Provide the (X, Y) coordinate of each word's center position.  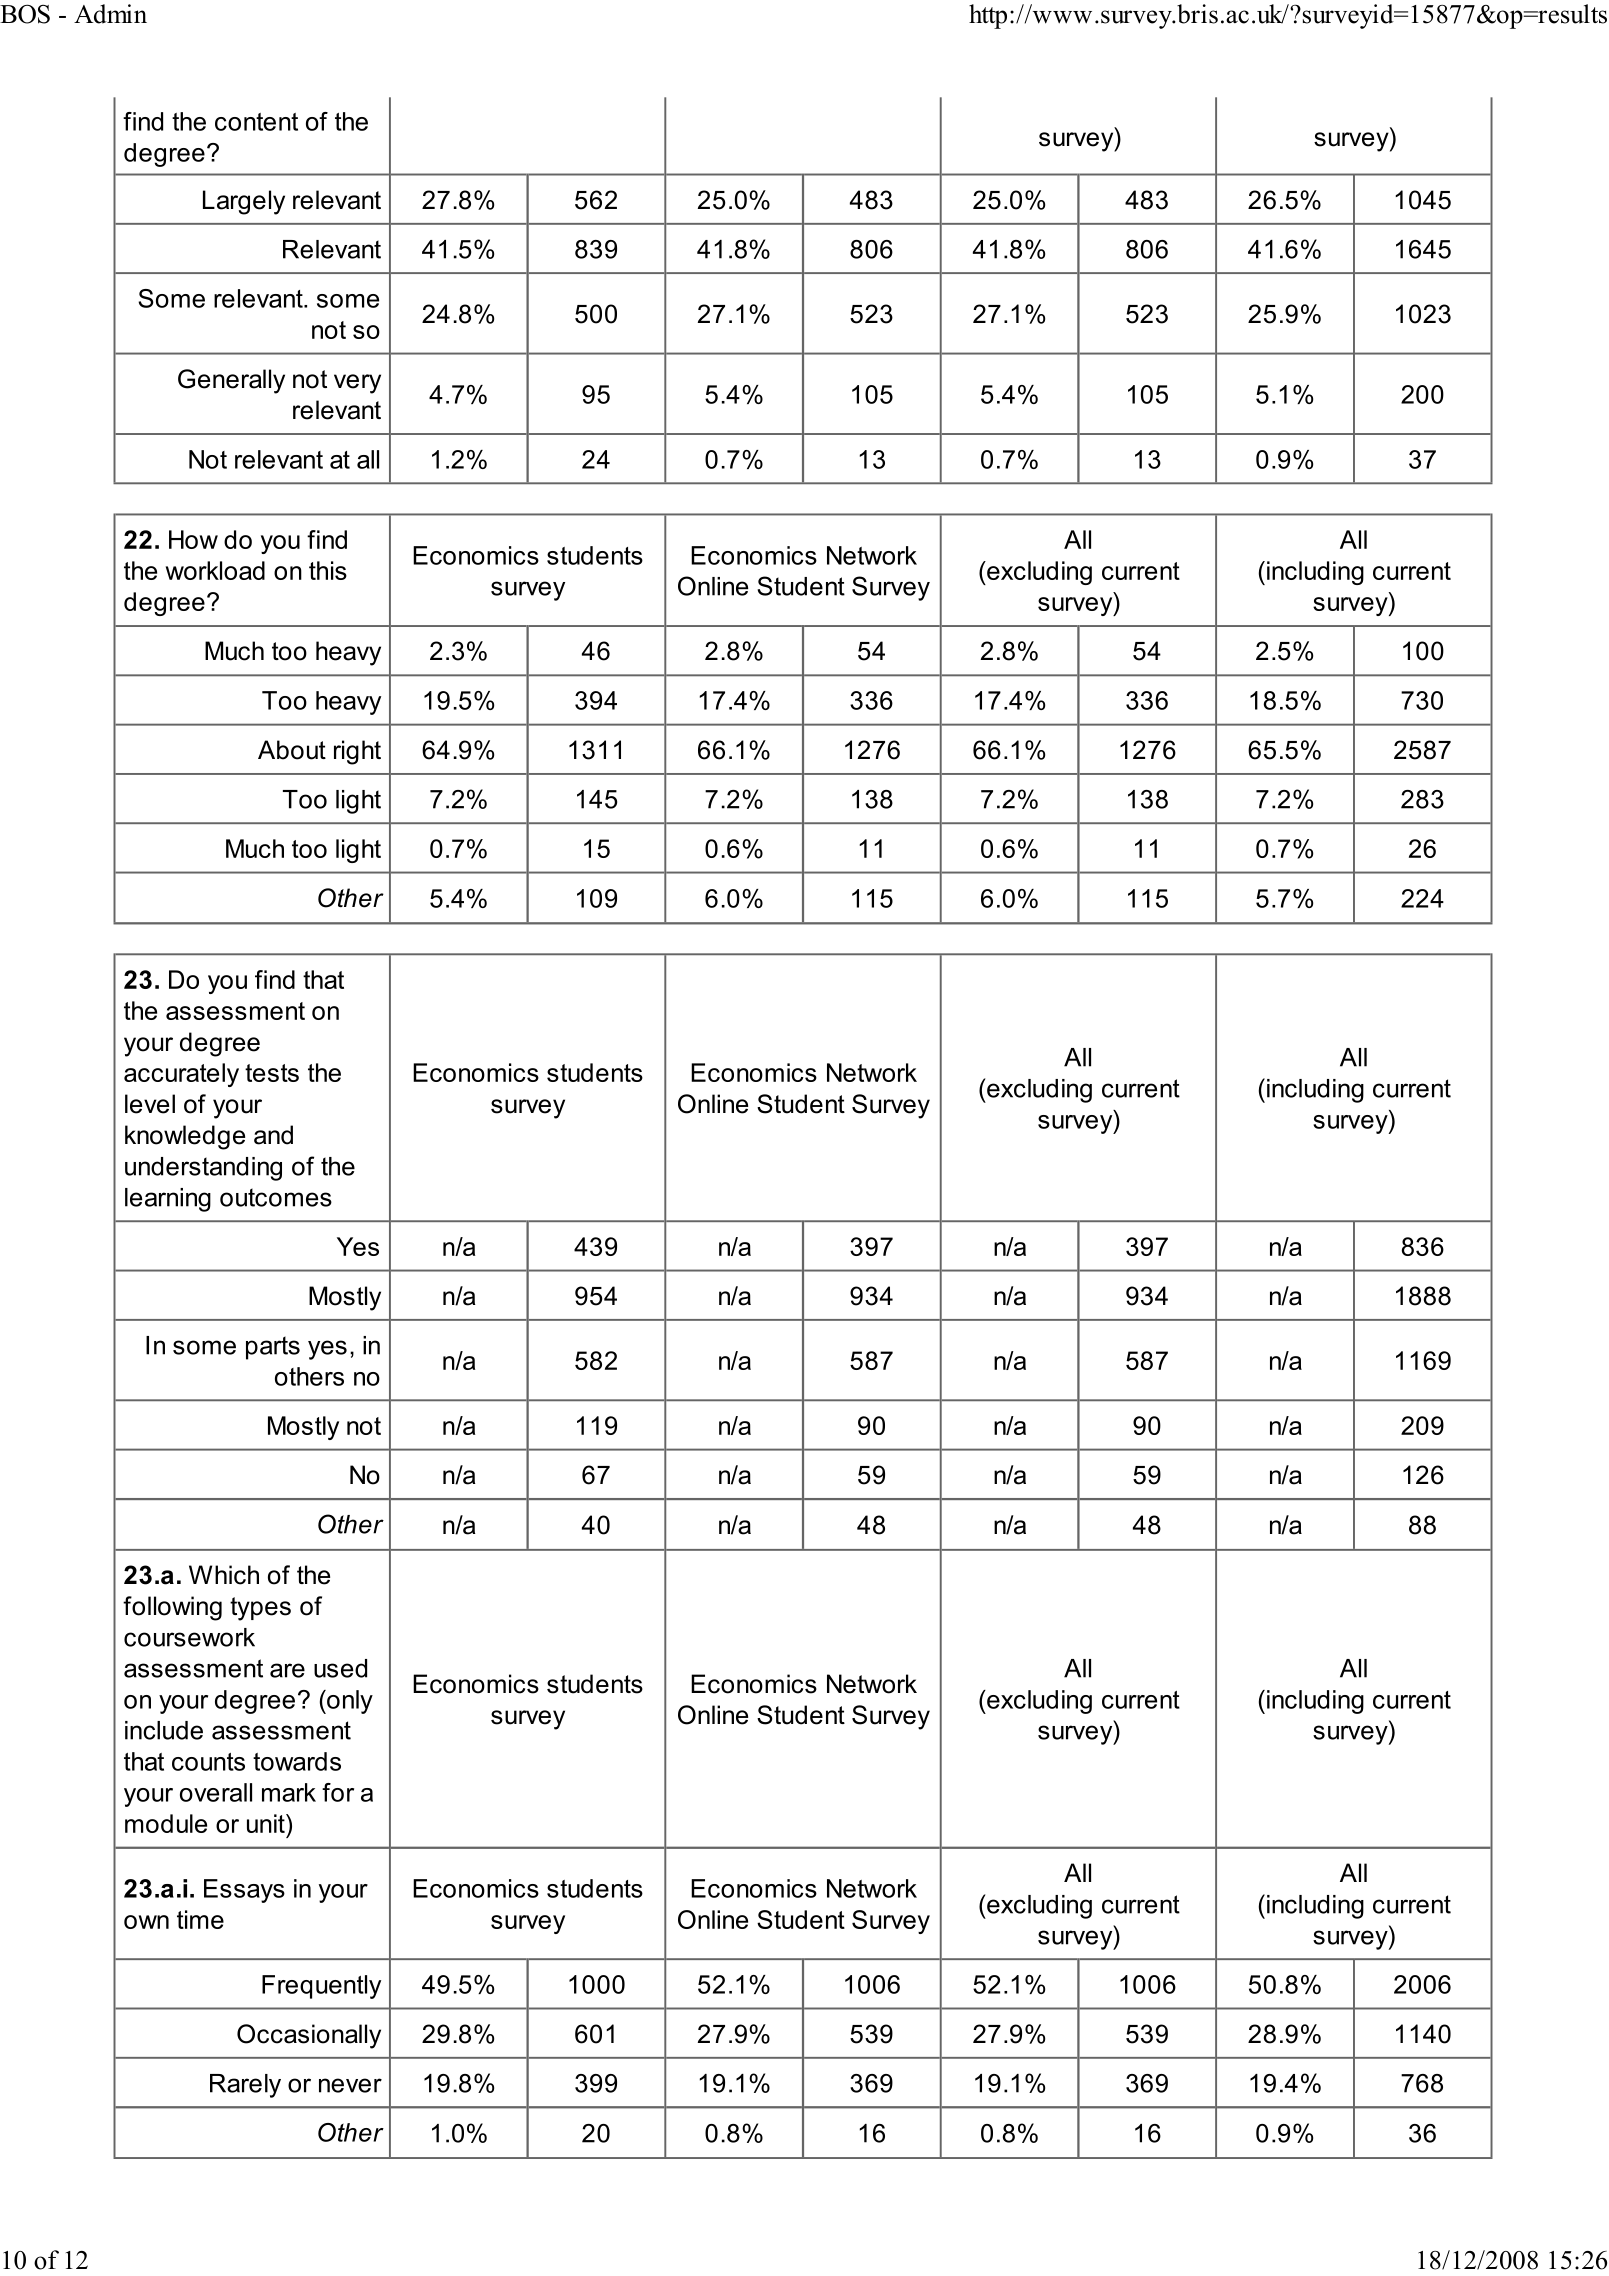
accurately (181, 1075)
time (200, 1919)
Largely (244, 202)
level (150, 1104)
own (146, 1922)
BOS (25, 14)
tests (272, 1073)
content (256, 122)
